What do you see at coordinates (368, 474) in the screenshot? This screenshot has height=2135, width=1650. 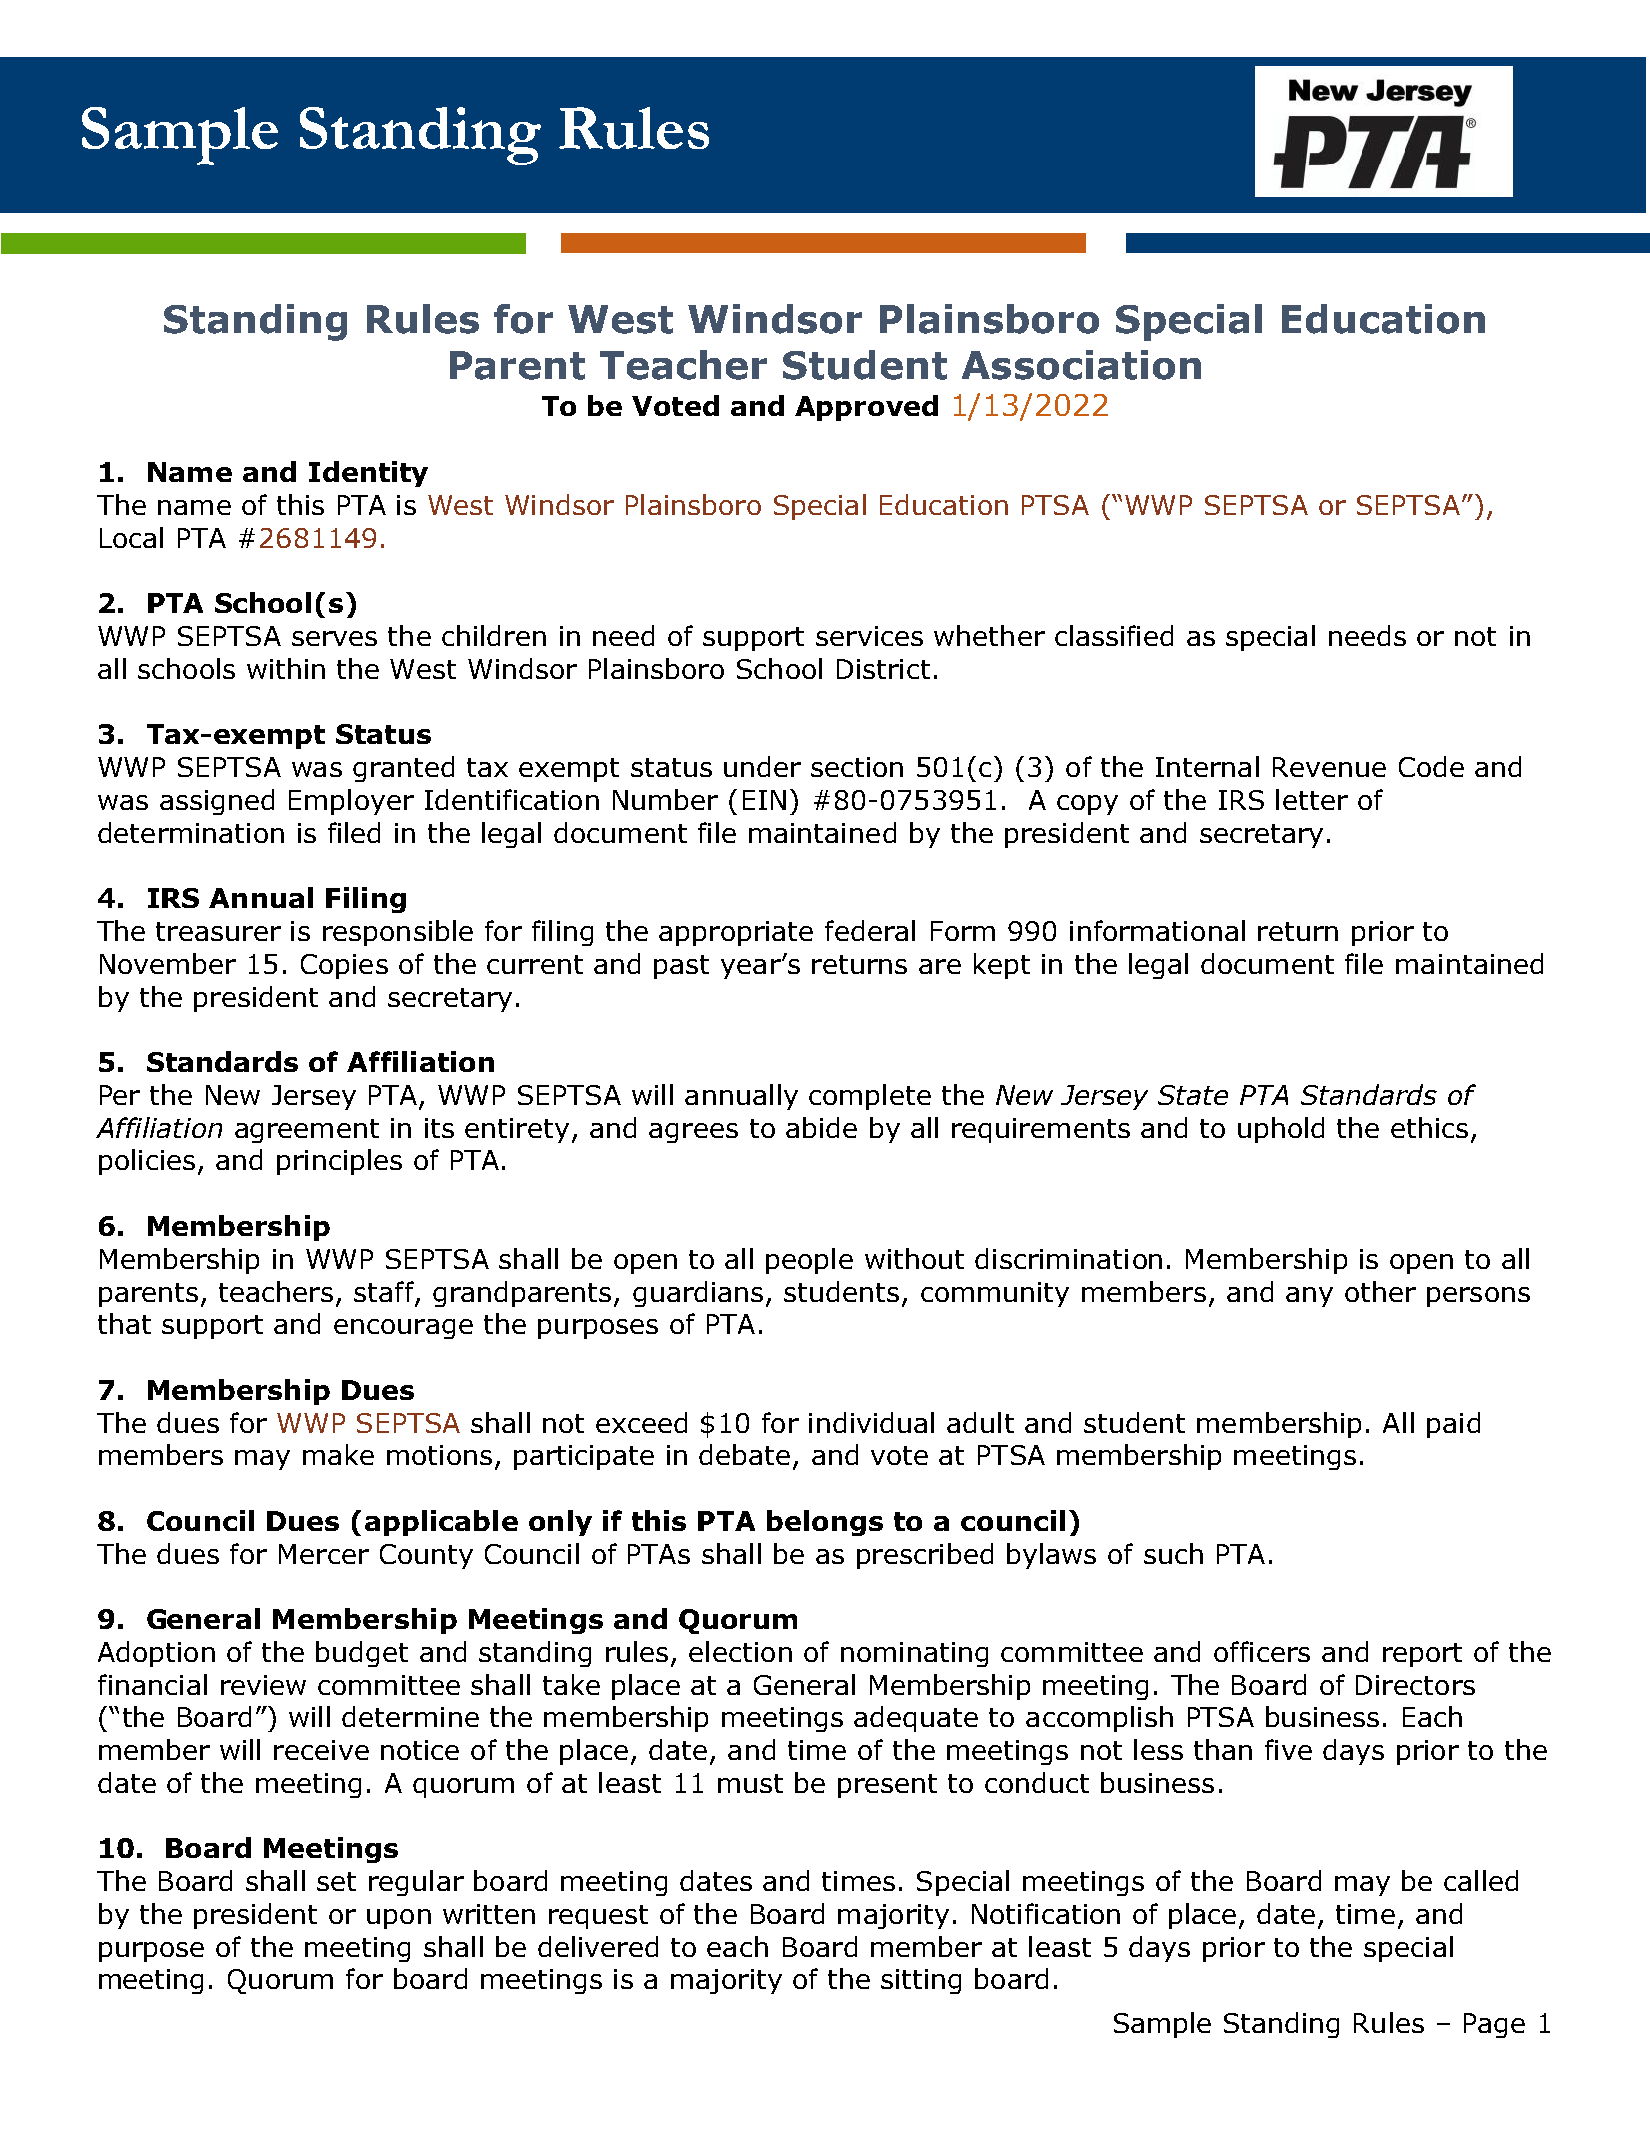 I see `Identity` at bounding box center [368, 474].
